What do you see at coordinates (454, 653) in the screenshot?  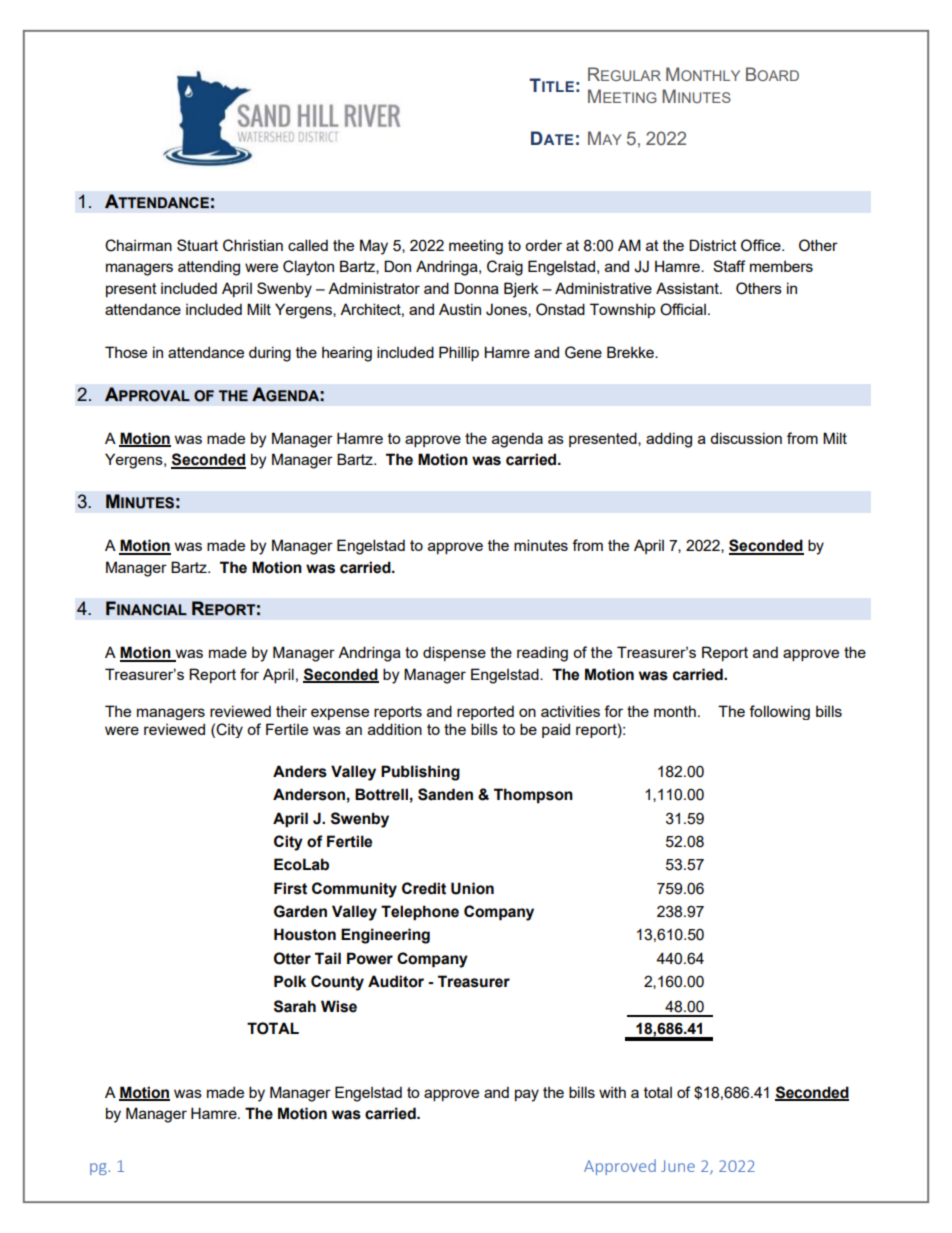 I see `dispense` at bounding box center [454, 653].
